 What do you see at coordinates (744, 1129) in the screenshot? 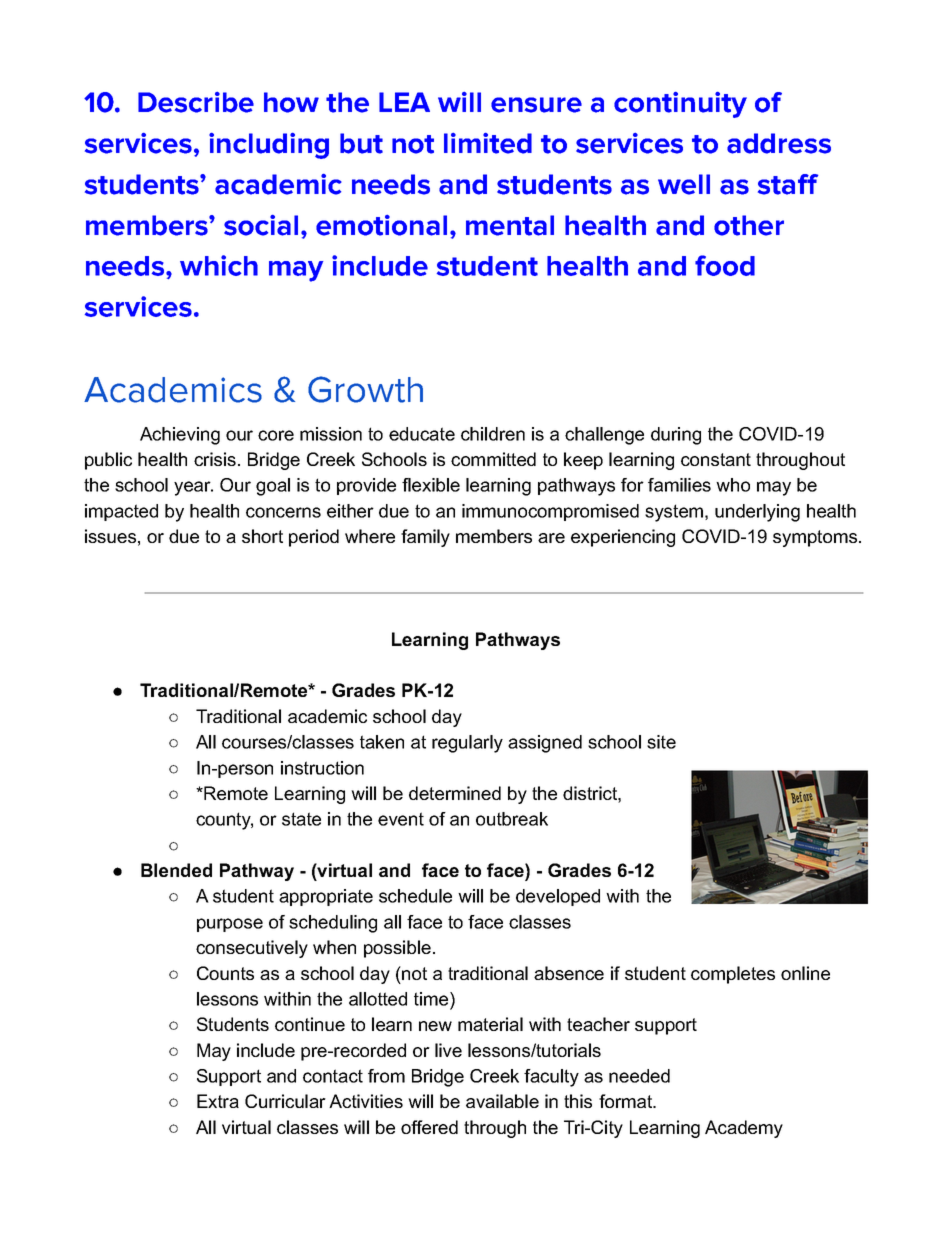
I see `Academy` at bounding box center [744, 1129].
